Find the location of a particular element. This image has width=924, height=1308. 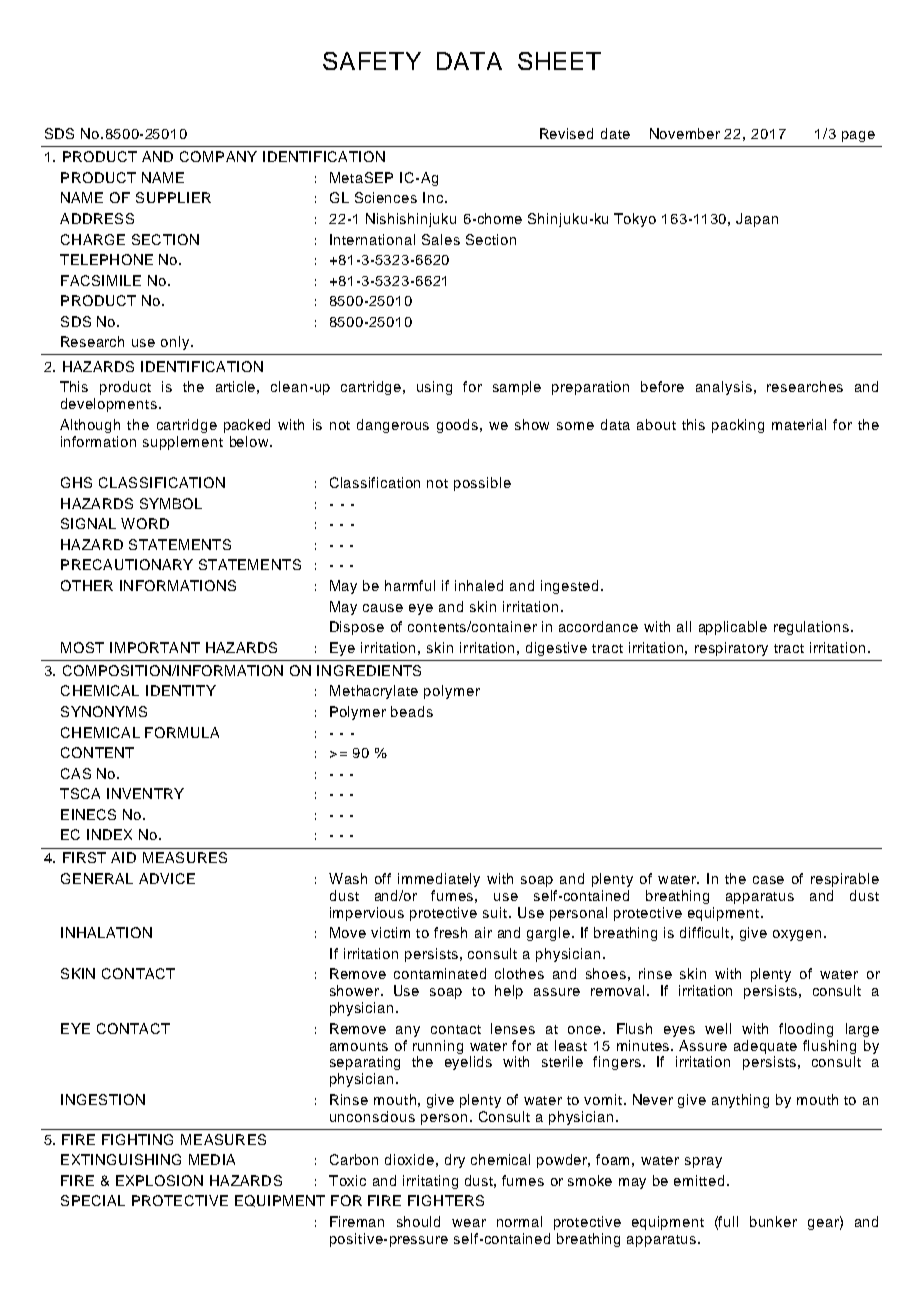

possible is located at coordinates (482, 484).
